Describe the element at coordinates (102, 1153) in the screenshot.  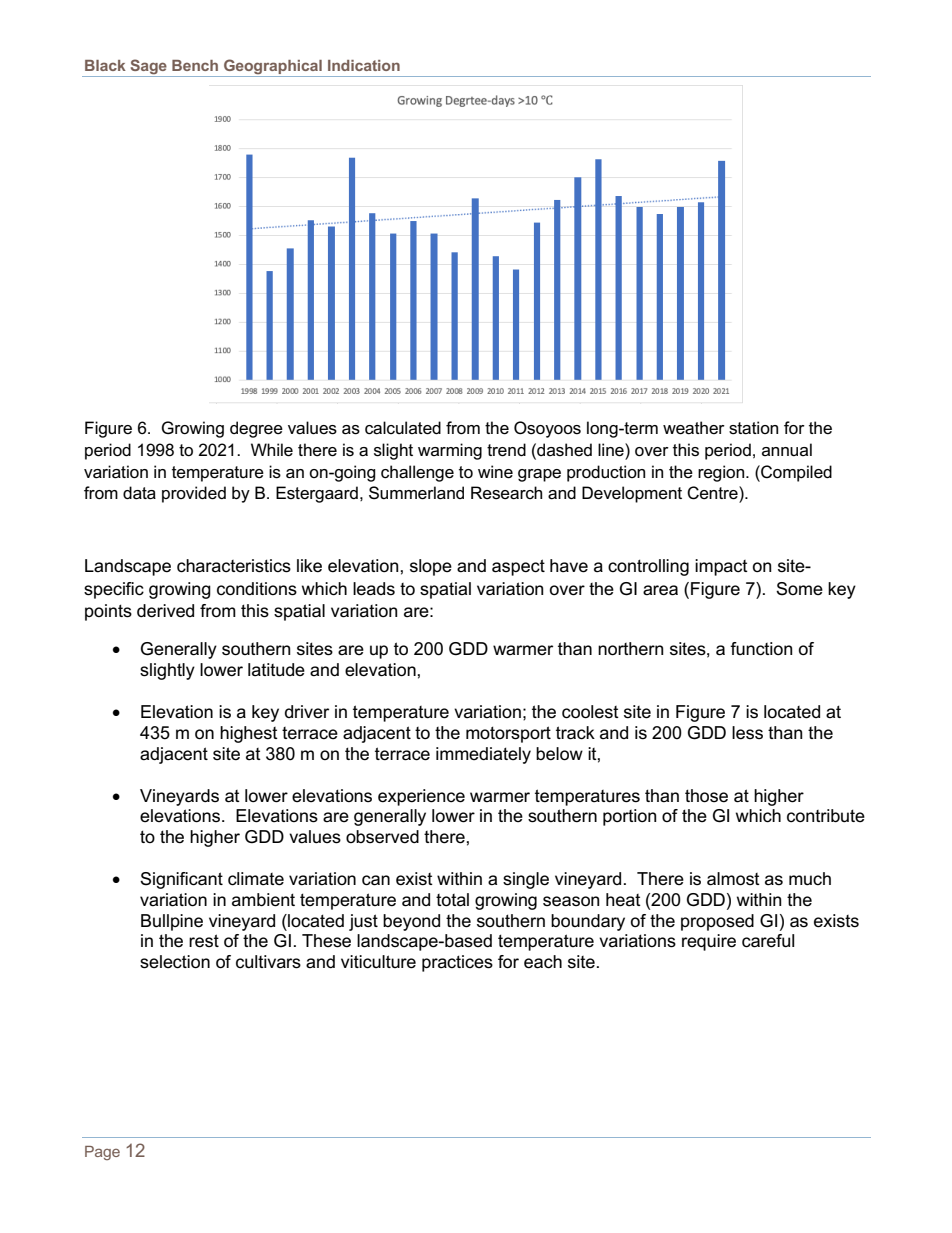
I see `Page` at that location.
